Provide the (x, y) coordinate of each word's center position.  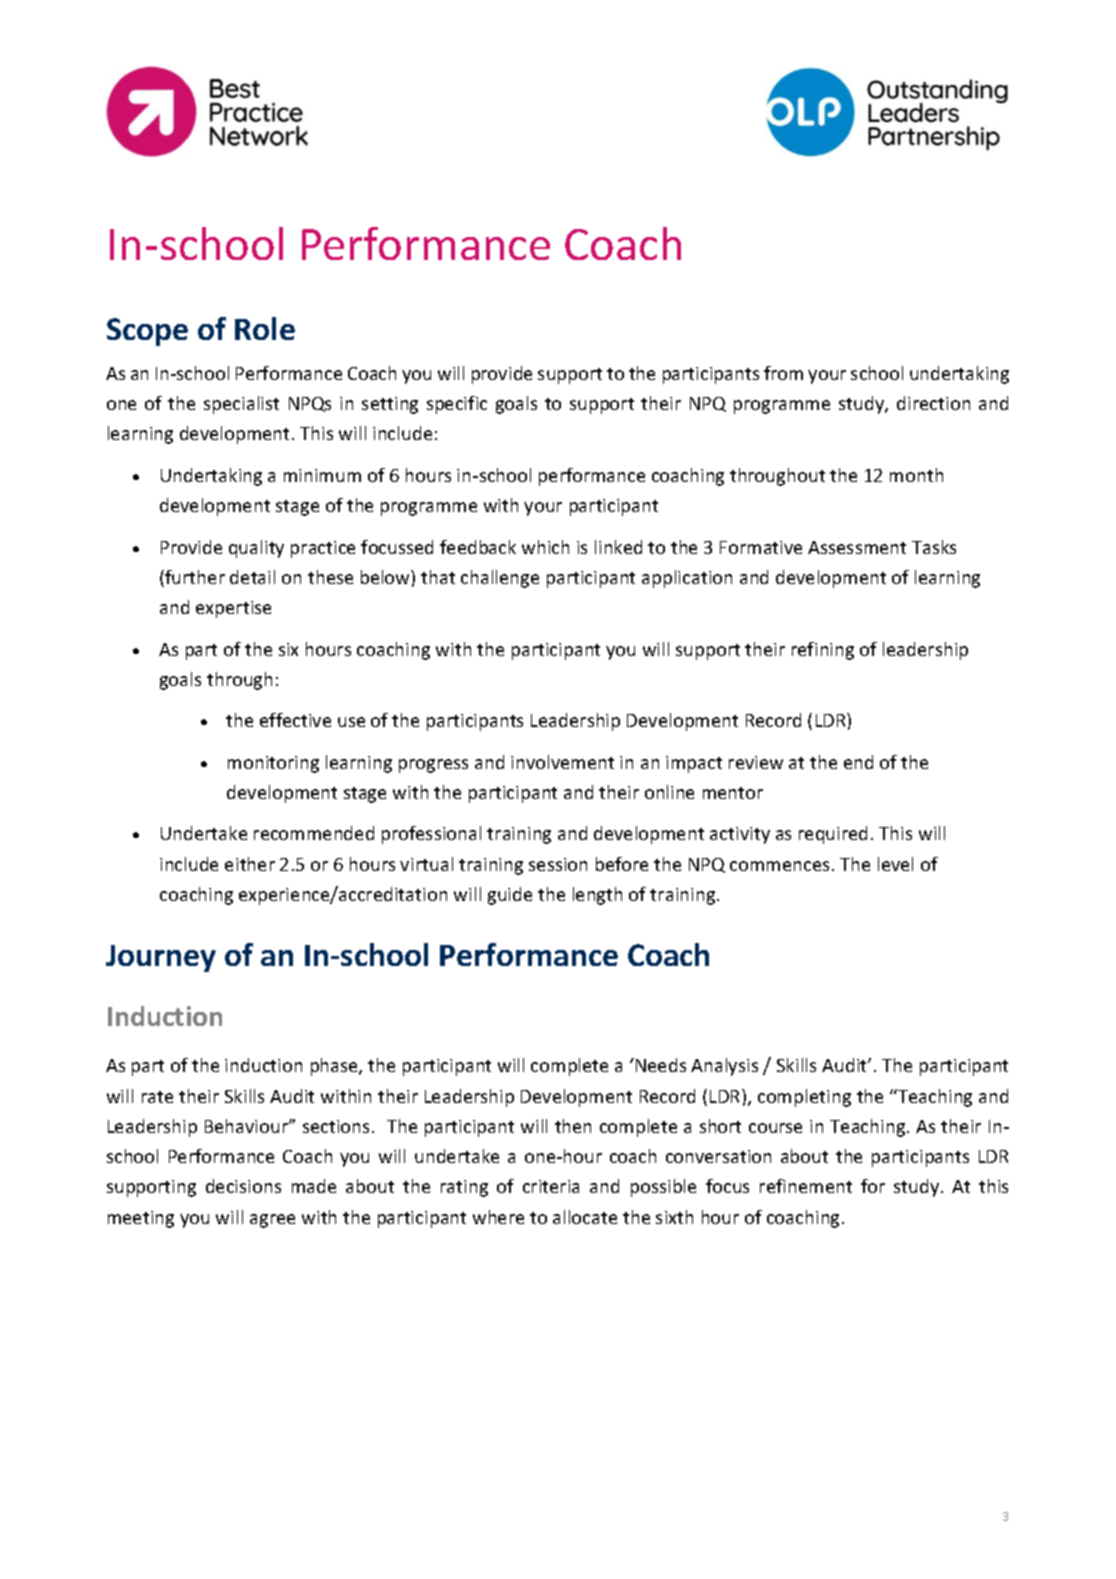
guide (510, 896)
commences (779, 866)
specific (457, 405)
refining (823, 651)
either (250, 864)
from (783, 373)
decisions (243, 1186)
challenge (500, 579)
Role (265, 328)
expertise (233, 609)
